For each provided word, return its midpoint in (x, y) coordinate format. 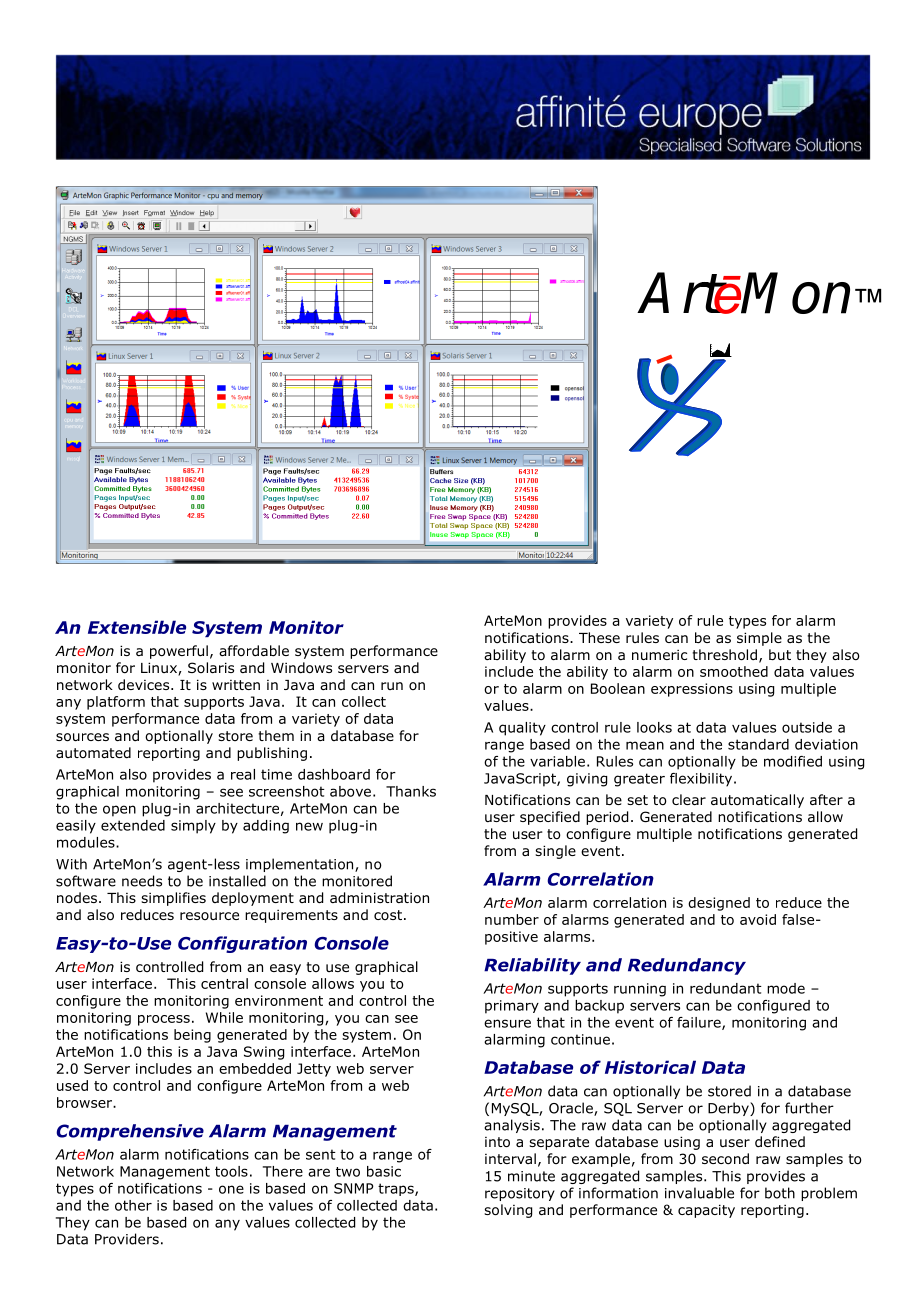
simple (759, 639)
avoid (758, 919)
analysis (512, 1126)
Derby (729, 1109)
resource (209, 916)
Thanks (411, 791)
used (72, 1085)
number (512, 919)
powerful (179, 652)
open (119, 811)
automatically (757, 801)
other (133, 1205)
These (599, 637)
